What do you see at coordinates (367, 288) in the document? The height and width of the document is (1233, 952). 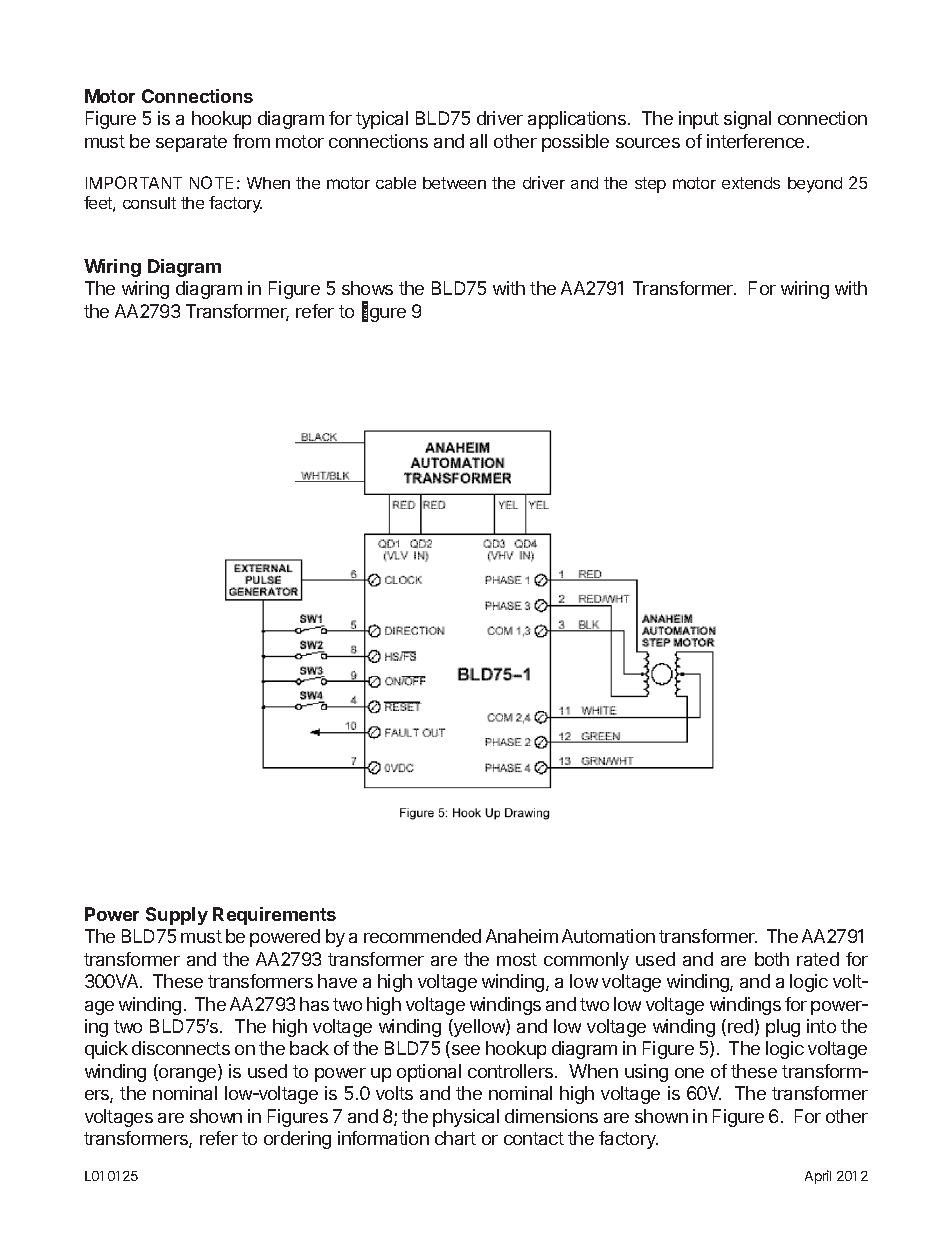 I see `shows` at bounding box center [367, 288].
